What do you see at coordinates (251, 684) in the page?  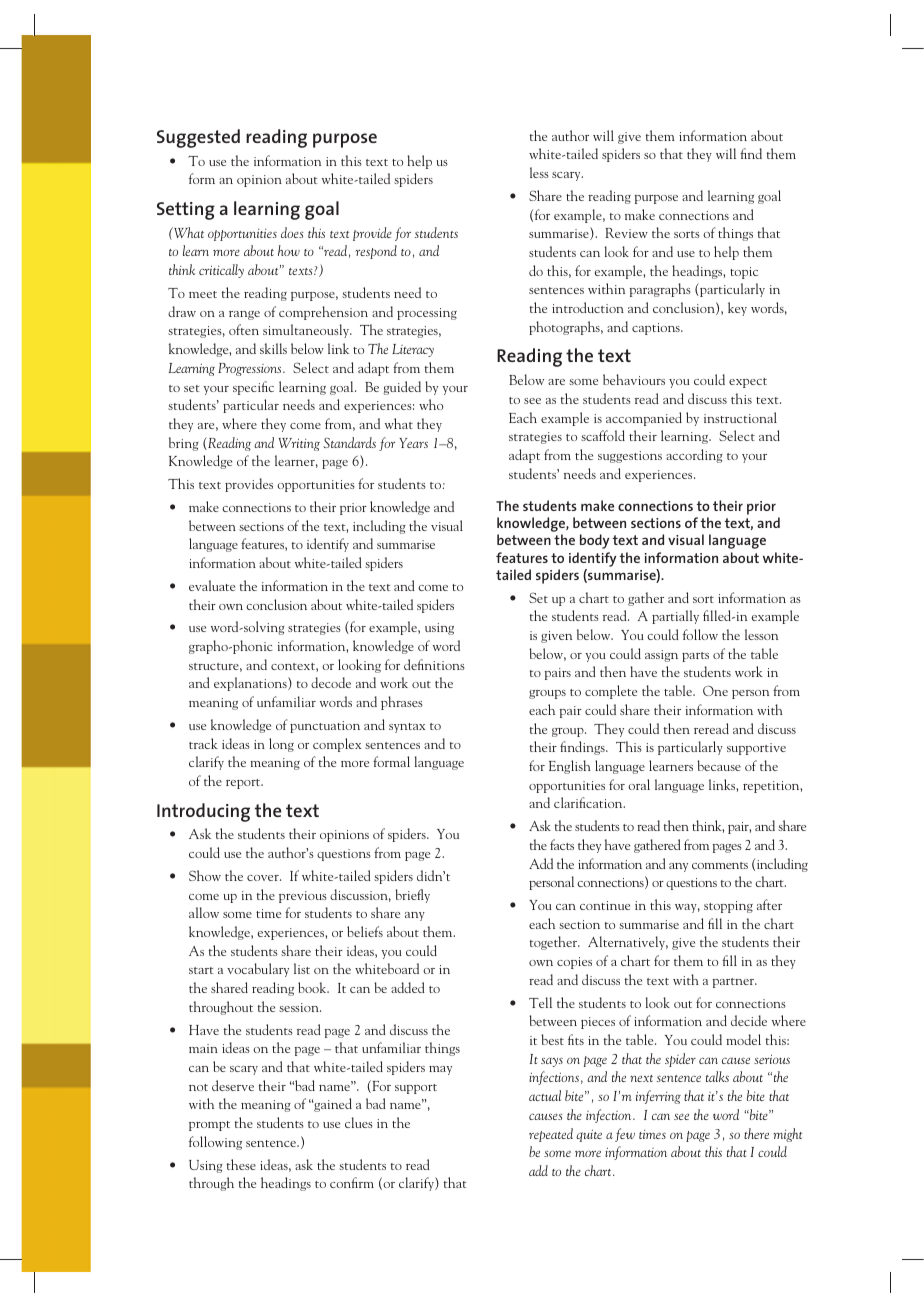 I see `explanations` at bounding box center [251, 684].
